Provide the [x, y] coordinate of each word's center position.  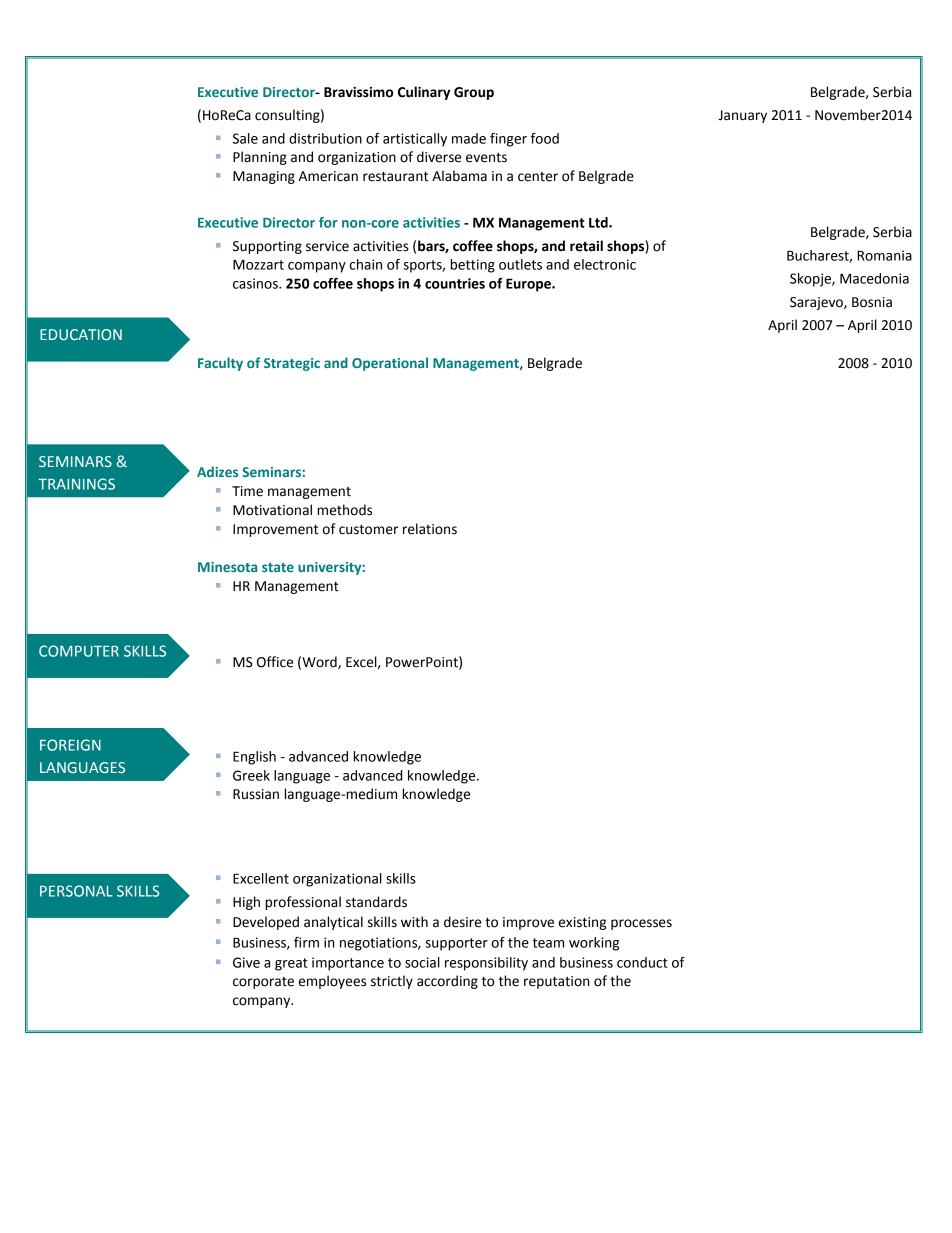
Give [246, 962]
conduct [642, 962]
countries [455, 283]
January [742, 116]
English [254, 758]
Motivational [272, 510]
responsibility [486, 964]
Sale [245, 138]
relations [430, 529]
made [469, 138]
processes [641, 924]
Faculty [220, 364]
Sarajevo [817, 303]
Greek [251, 775]
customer [368, 530]
